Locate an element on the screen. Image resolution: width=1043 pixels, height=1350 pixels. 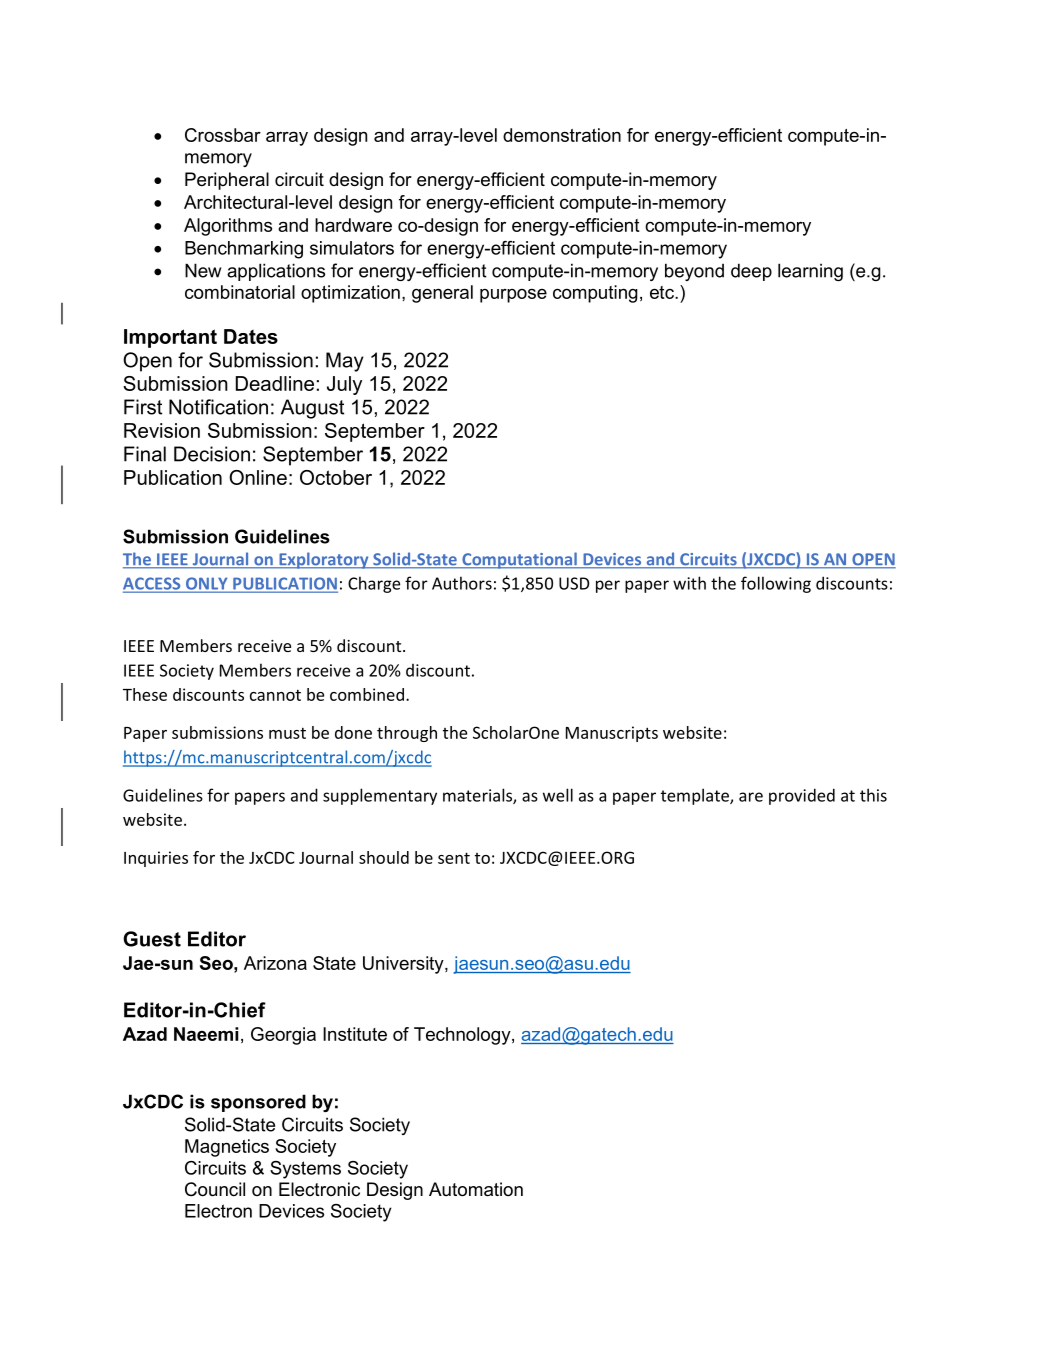
Online is located at coordinates (258, 477).
